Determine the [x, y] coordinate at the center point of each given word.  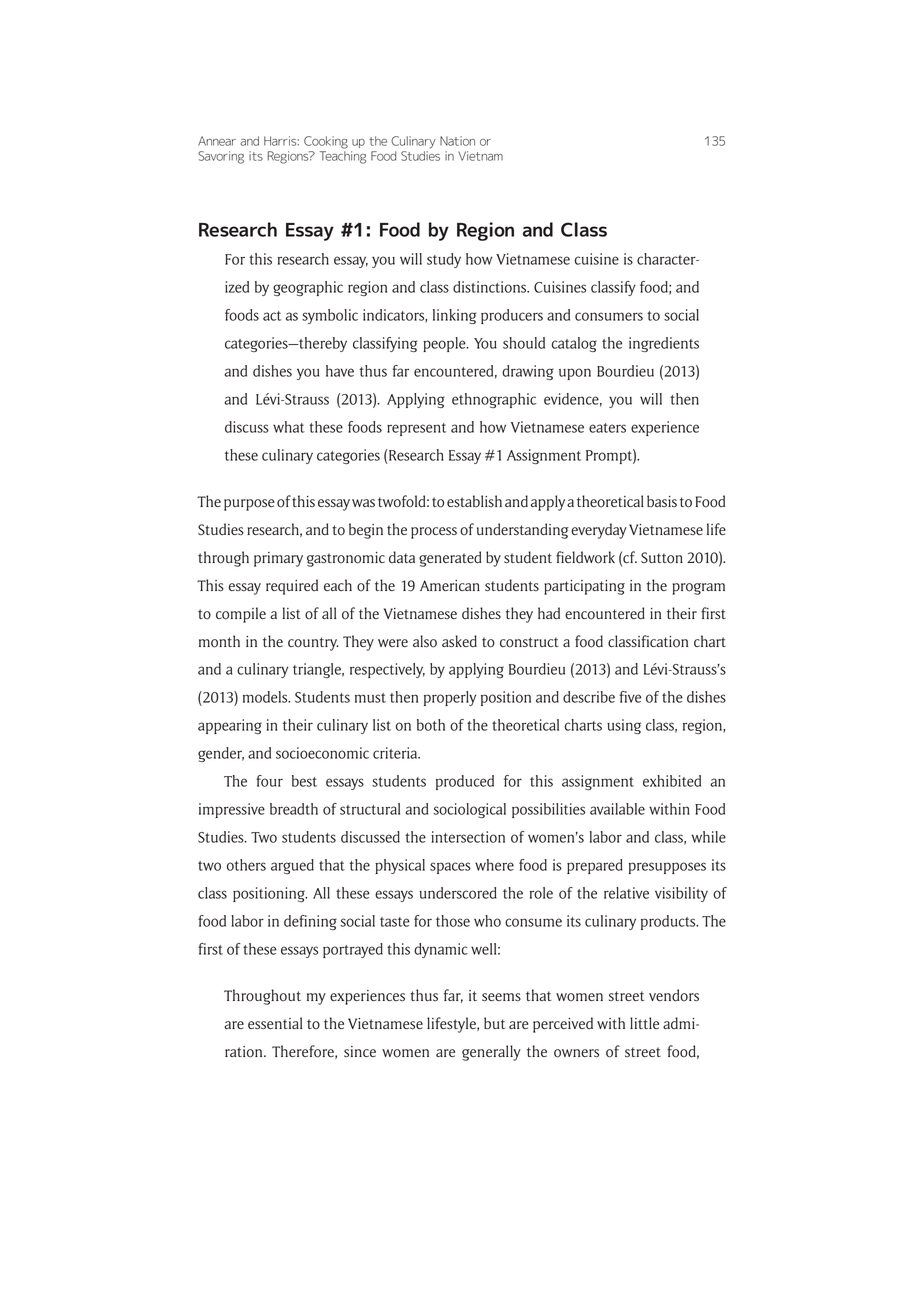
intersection [468, 837]
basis [662, 501]
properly [450, 698]
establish [474, 501]
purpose [249, 505]
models [266, 697]
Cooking [326, 142]
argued [292, 866]
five [630, 697]
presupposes [667, 868]
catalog [574, 344]
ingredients [664, 344]
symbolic [330, 316]
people [445, 344]
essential [275, 1023]
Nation [457, 141]
